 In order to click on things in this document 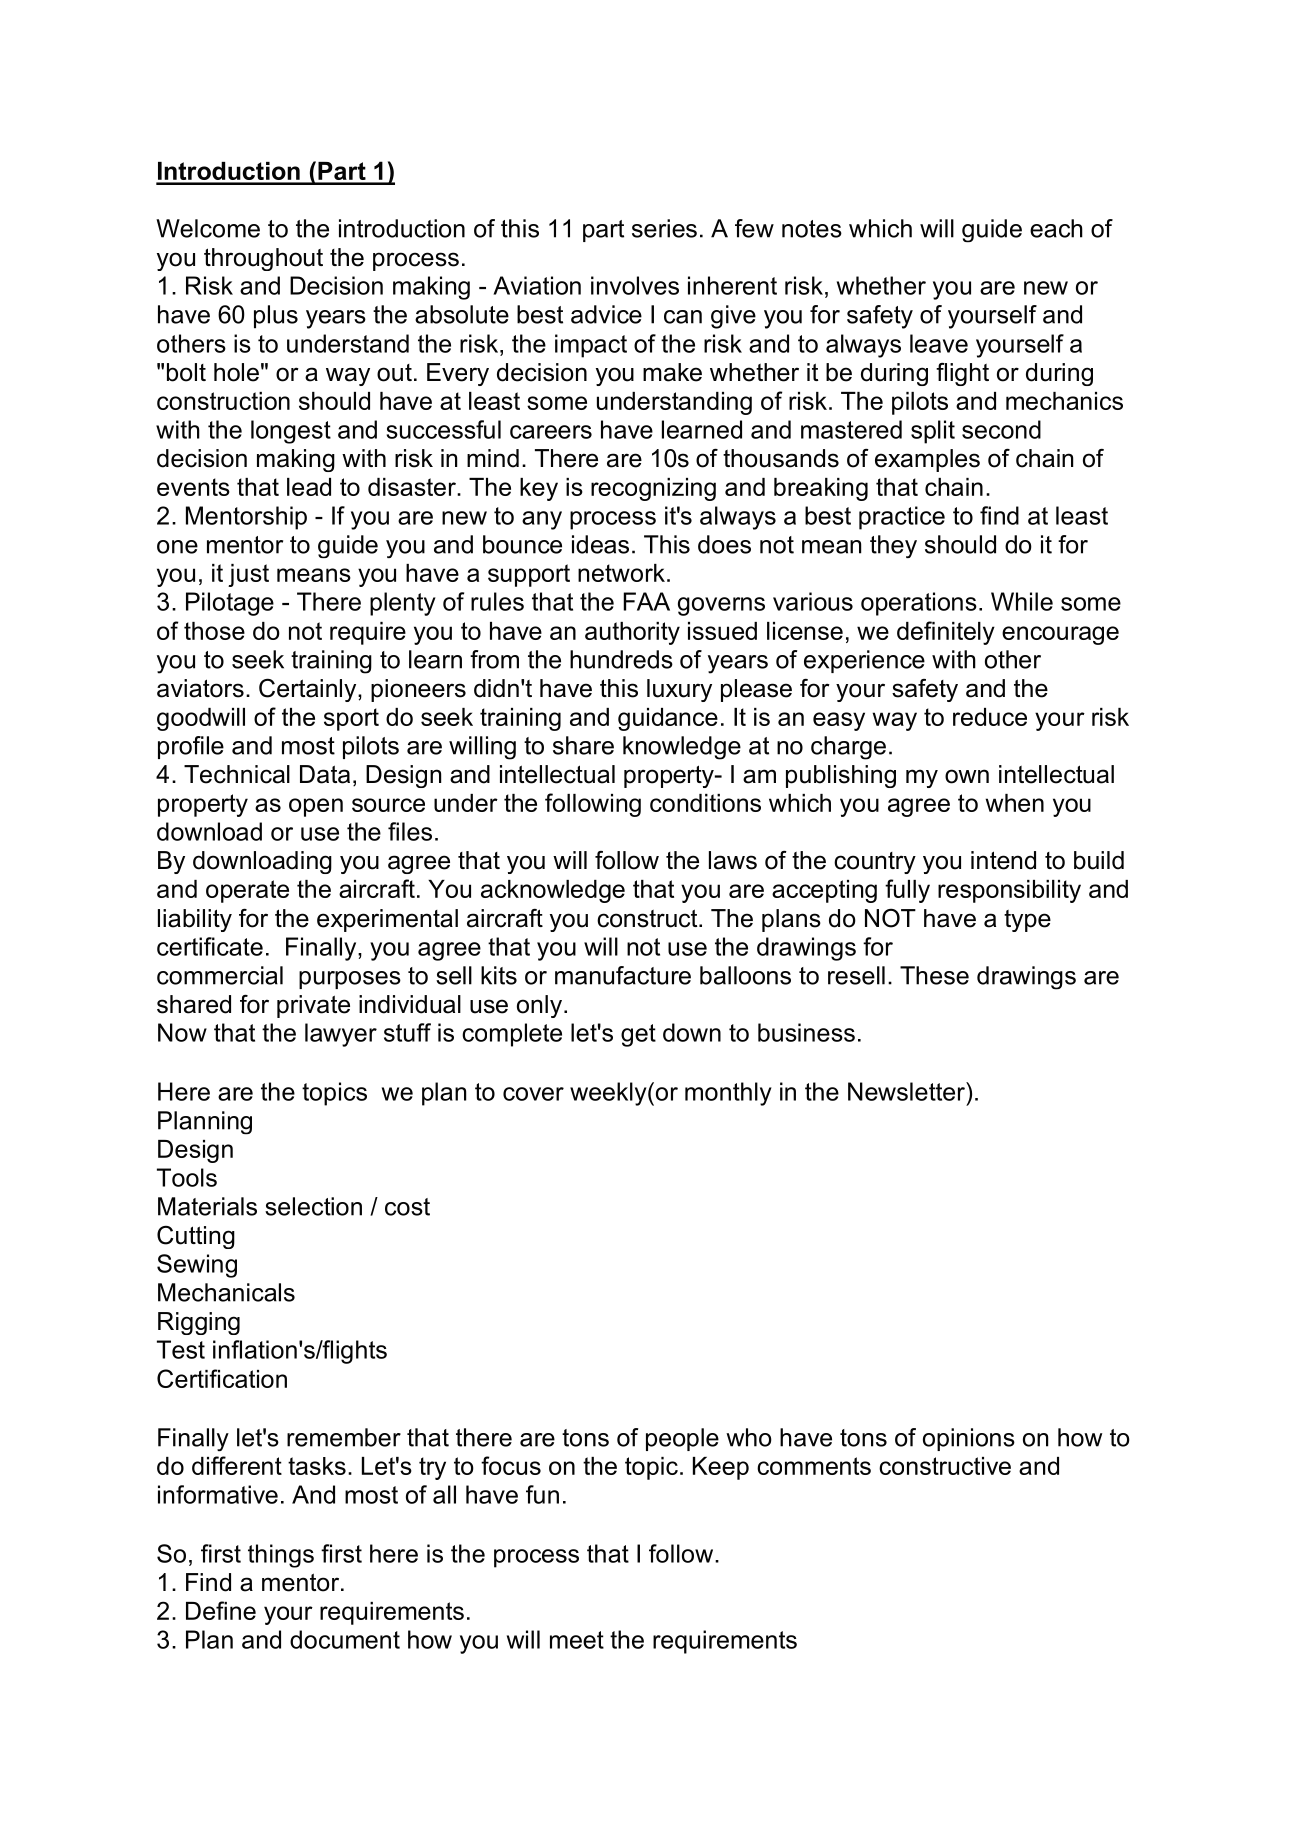, I will do `click(281, 1556)`.
